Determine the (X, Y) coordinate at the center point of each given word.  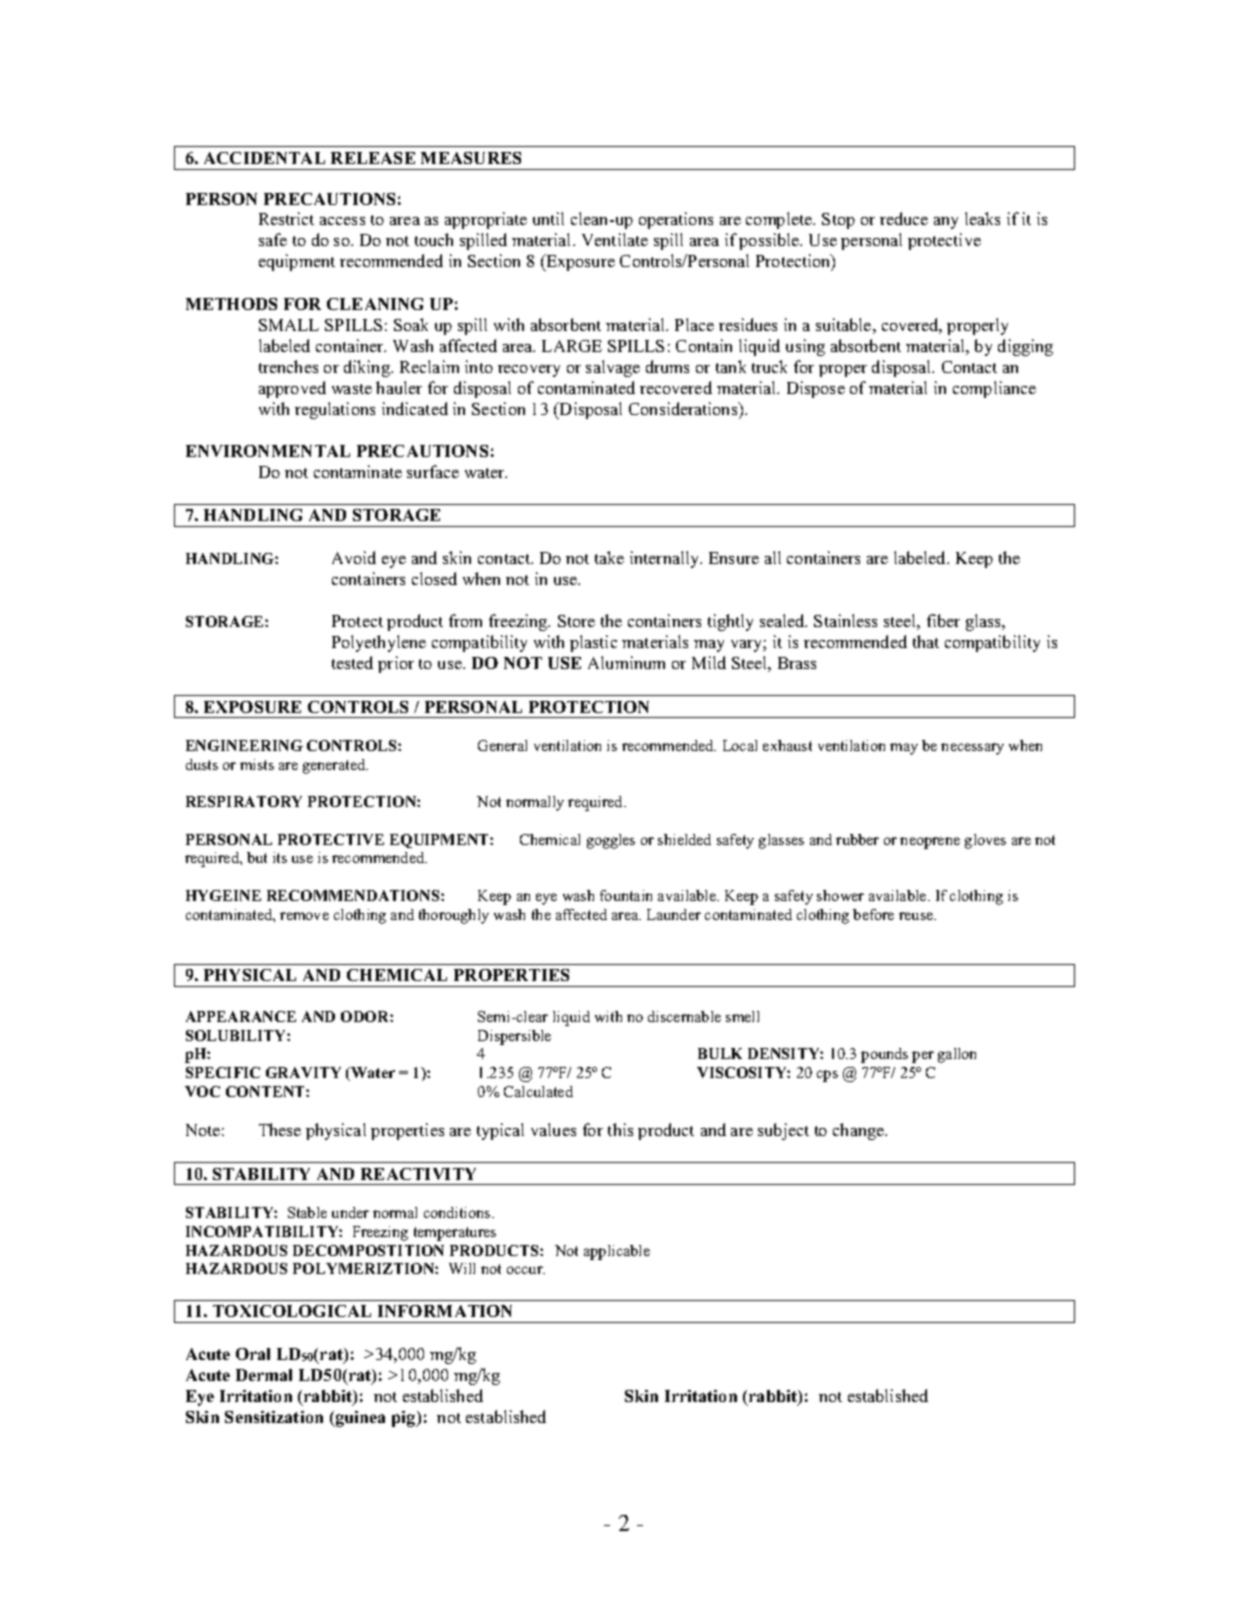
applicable (617, 1252)
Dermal (264, 1375)
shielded (684, 839)
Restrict (286, 218)
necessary (972, 749)
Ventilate (615, 239)
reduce (904, 218)
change (860, 1131)
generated (335, 766)
